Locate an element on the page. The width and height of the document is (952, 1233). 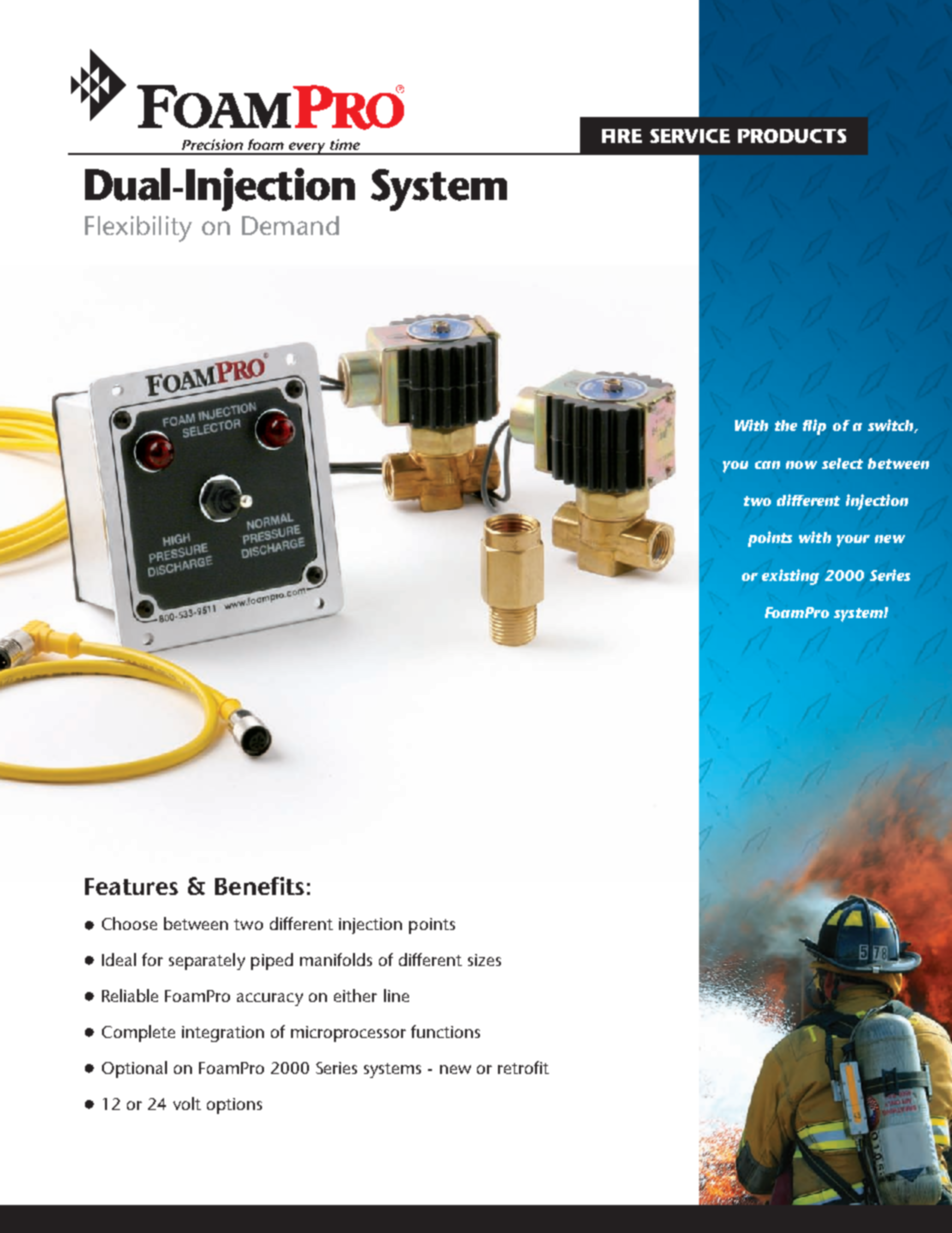
retrofit is located at coordinates (523, 1067).
